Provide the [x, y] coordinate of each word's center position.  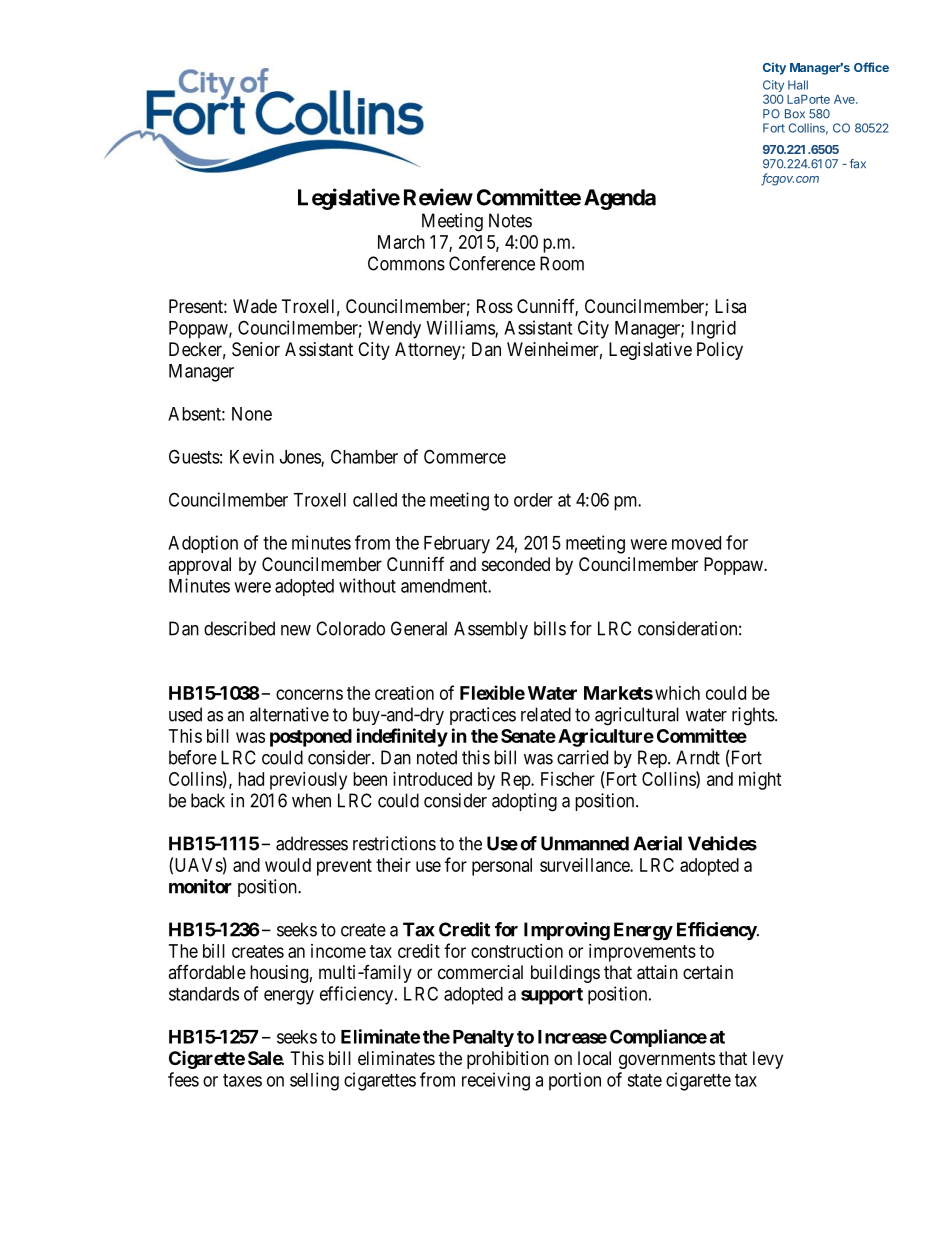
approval [199, 566]
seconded [516, 564]
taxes [242, 1080]
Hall [798, 85]
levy [768, 1060]
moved [696, 543]
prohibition [508, 1060]
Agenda [620, 199]
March [401, 242]
